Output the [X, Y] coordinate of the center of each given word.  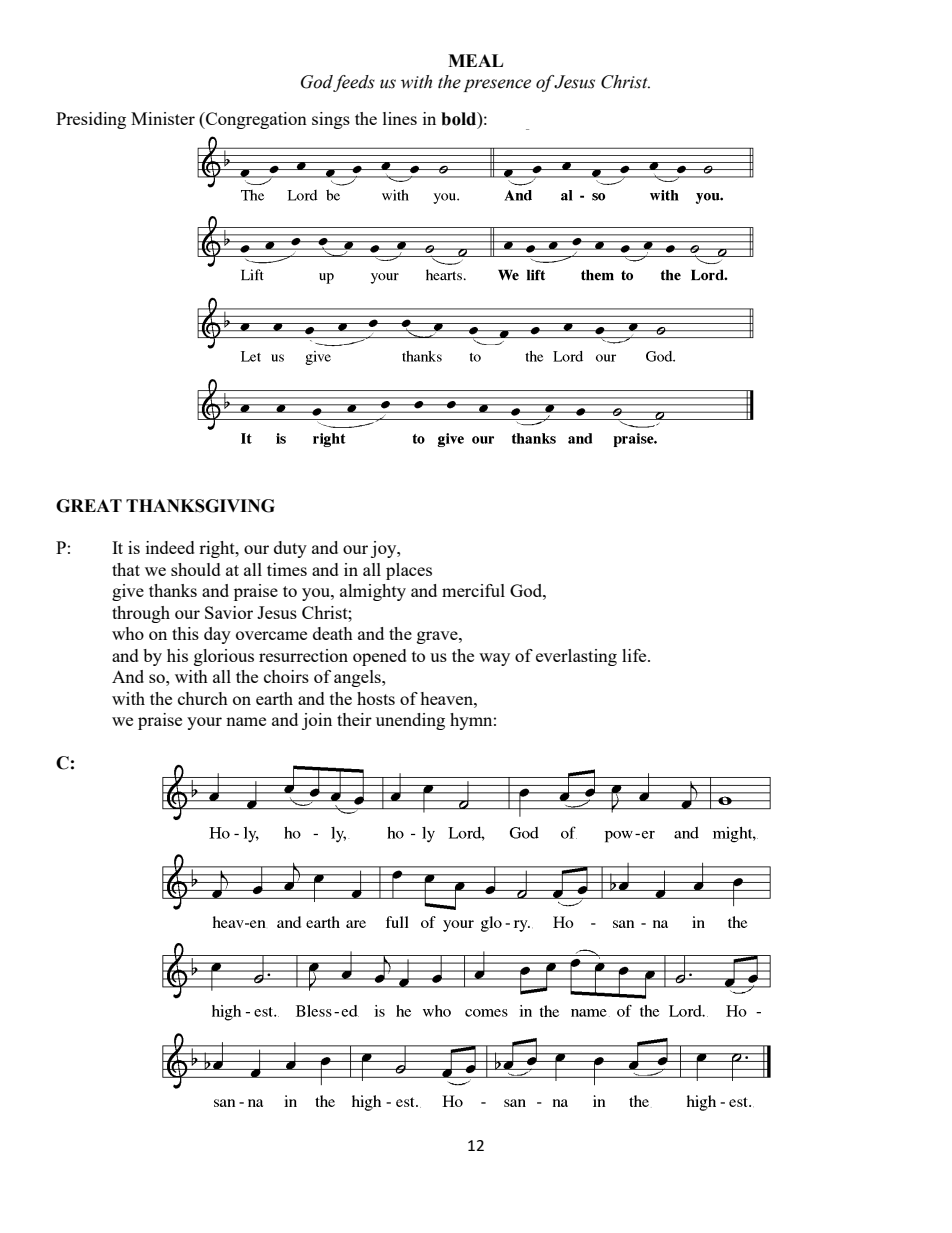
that [126, 569]
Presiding [91, 120]
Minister [163, 118]
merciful [473, 590]
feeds [354, 83]
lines [400, 118]
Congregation [255, 120]
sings [331, 120]
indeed [170, 547]
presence [497, 85]
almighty [373, 592]
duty [290, 549]
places [409, 571]
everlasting [576, 657]
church [203, 698]
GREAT [89, 506]
